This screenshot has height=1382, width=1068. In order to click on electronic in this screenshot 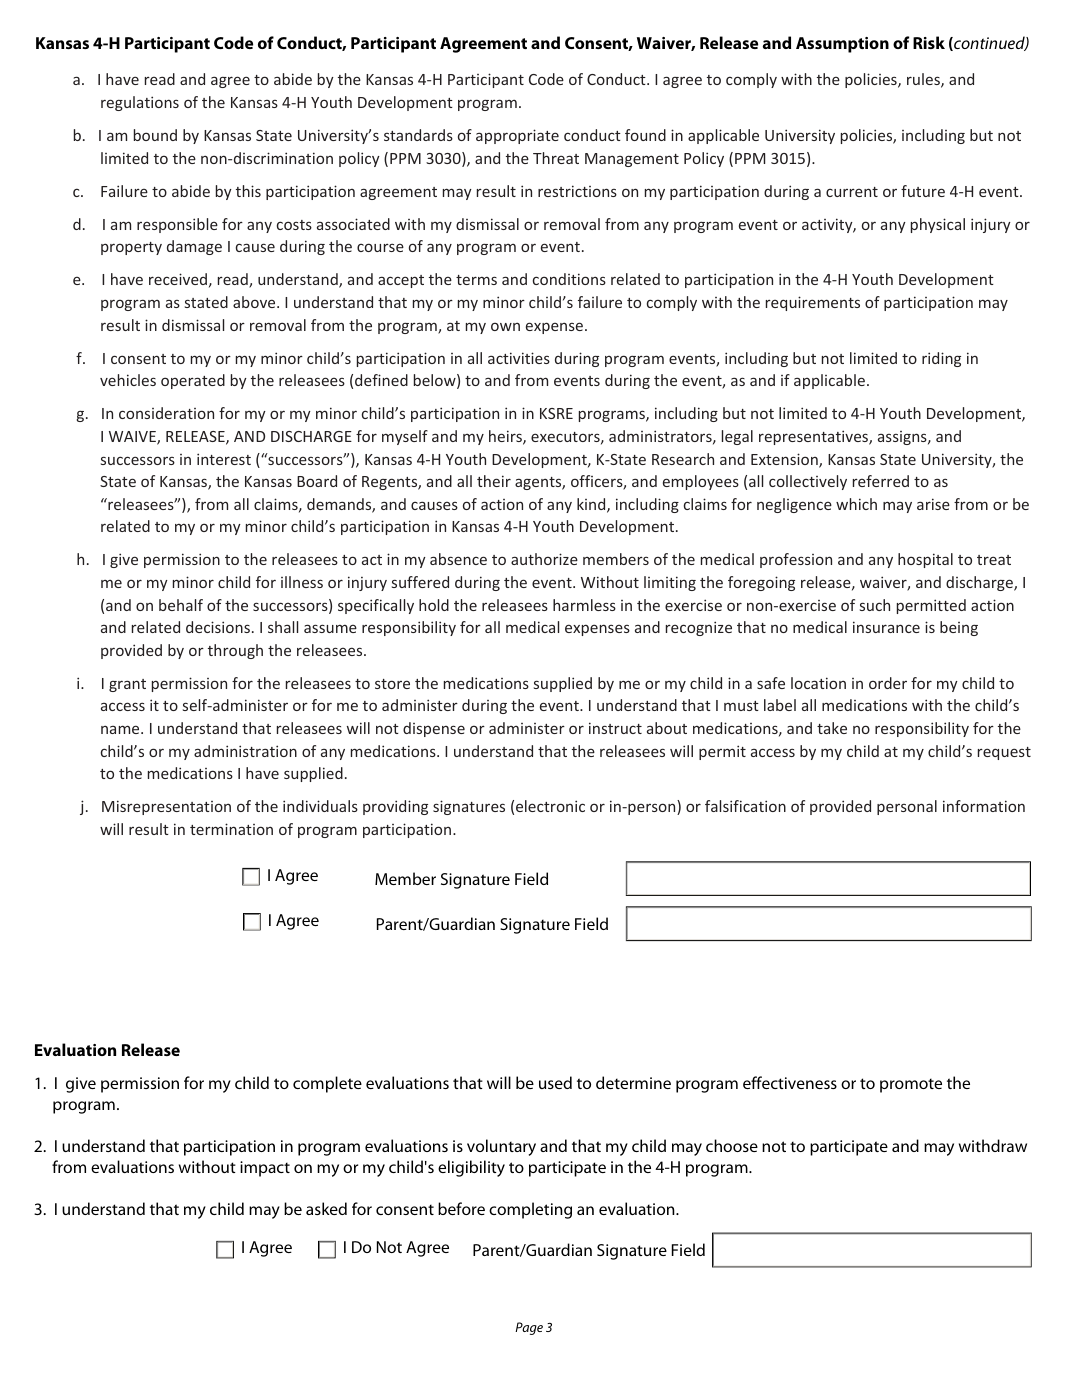, I will do `click(550, 806)`.
